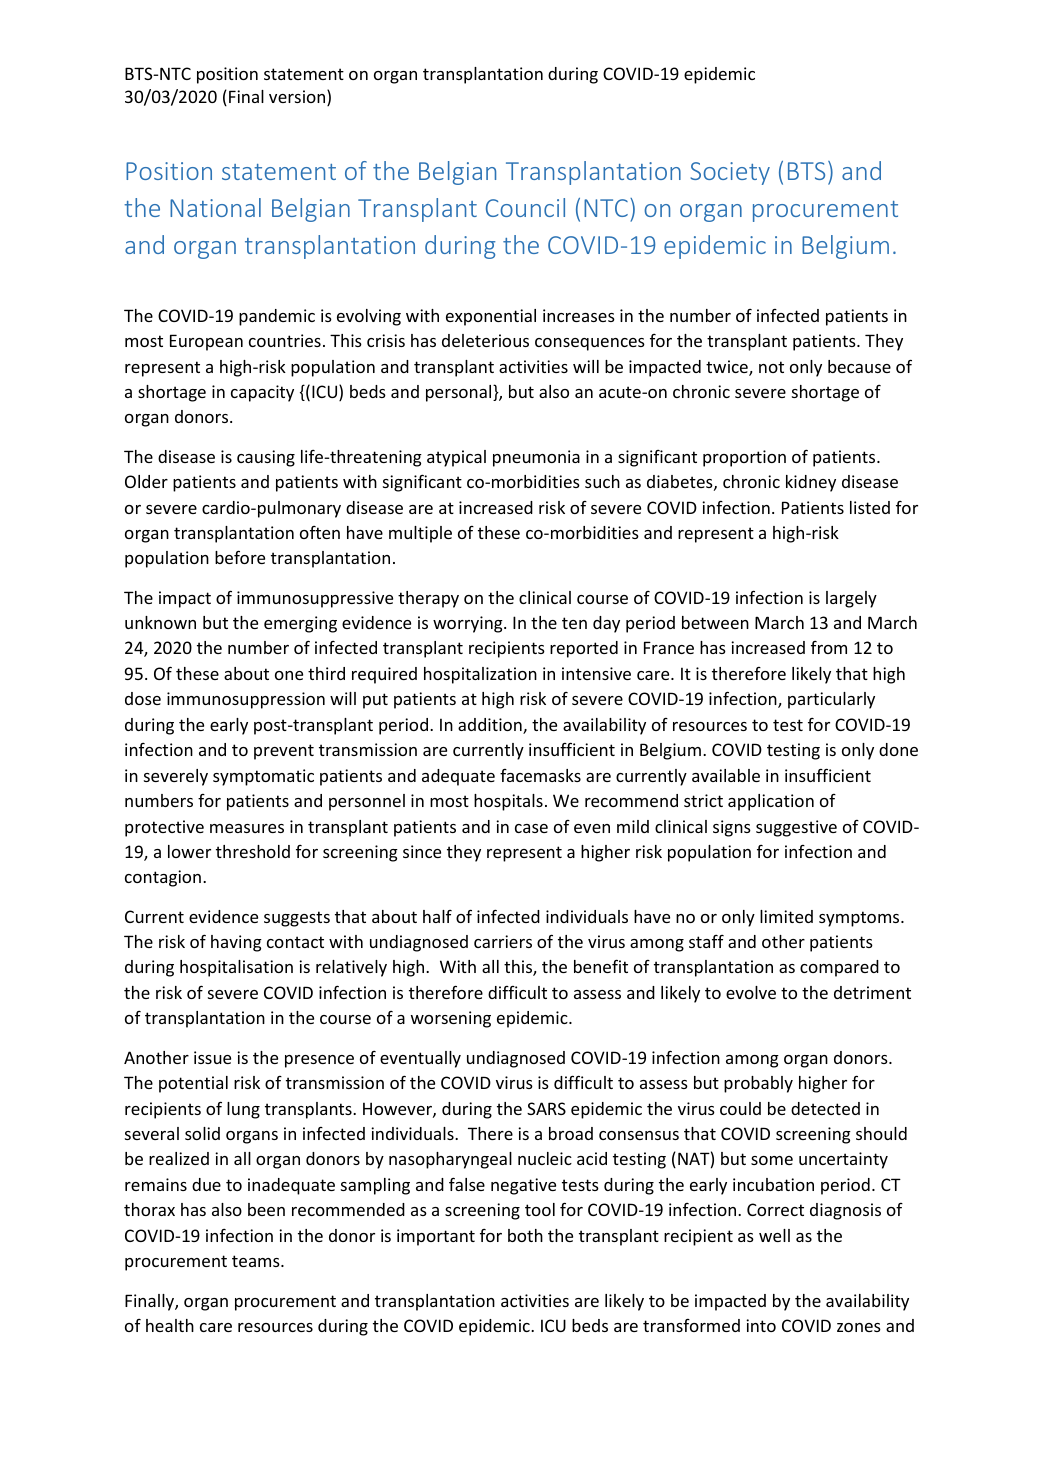  I want to click on Society, so click(730, 173).
